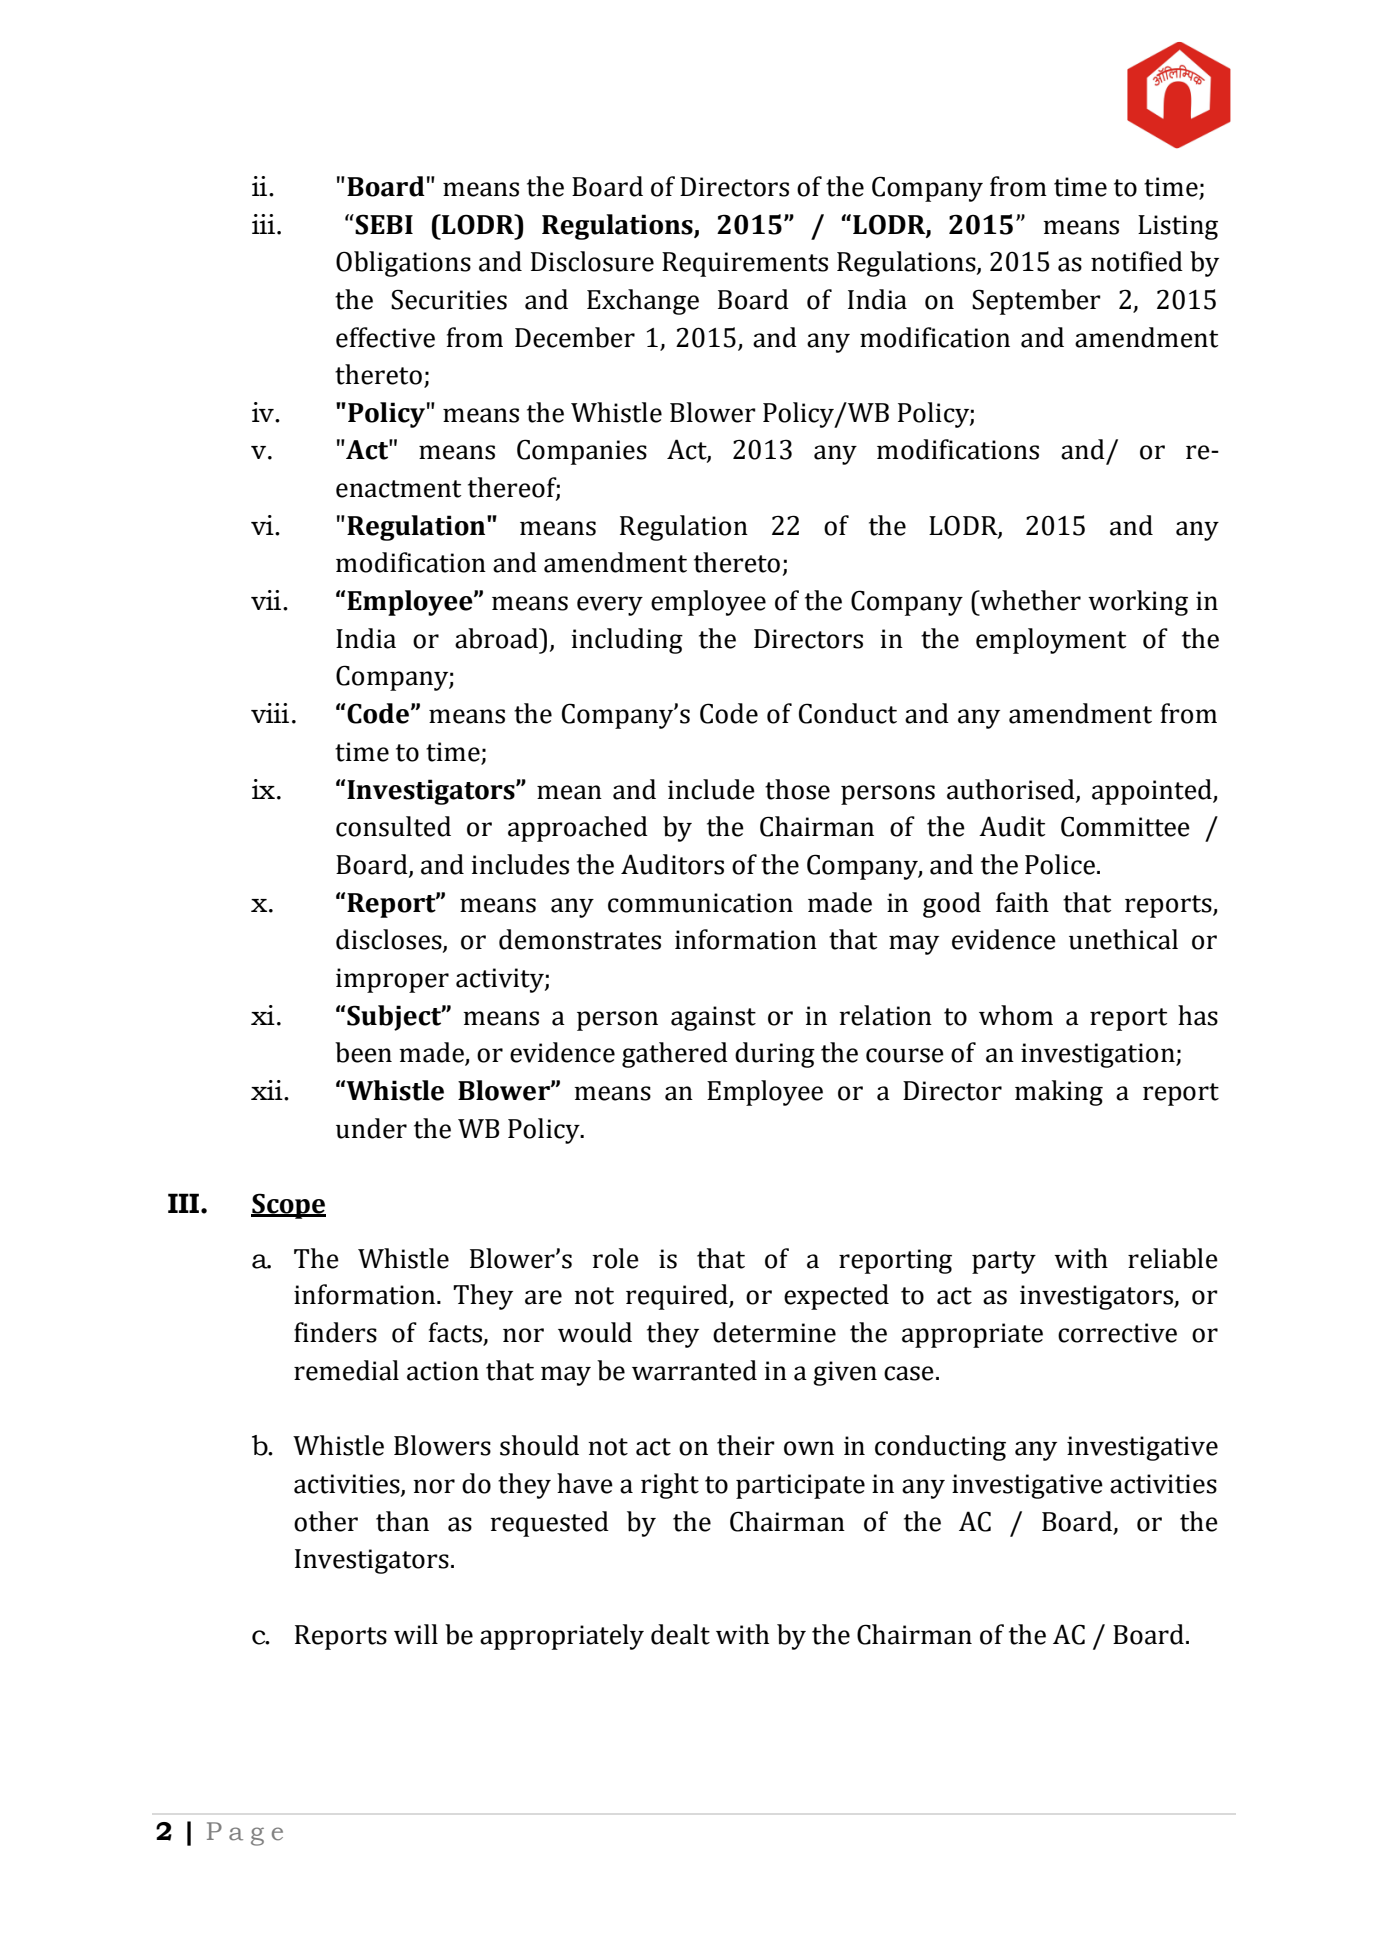 The image size is (1386, 1960). I want to click on communication, so click(700, 903).
